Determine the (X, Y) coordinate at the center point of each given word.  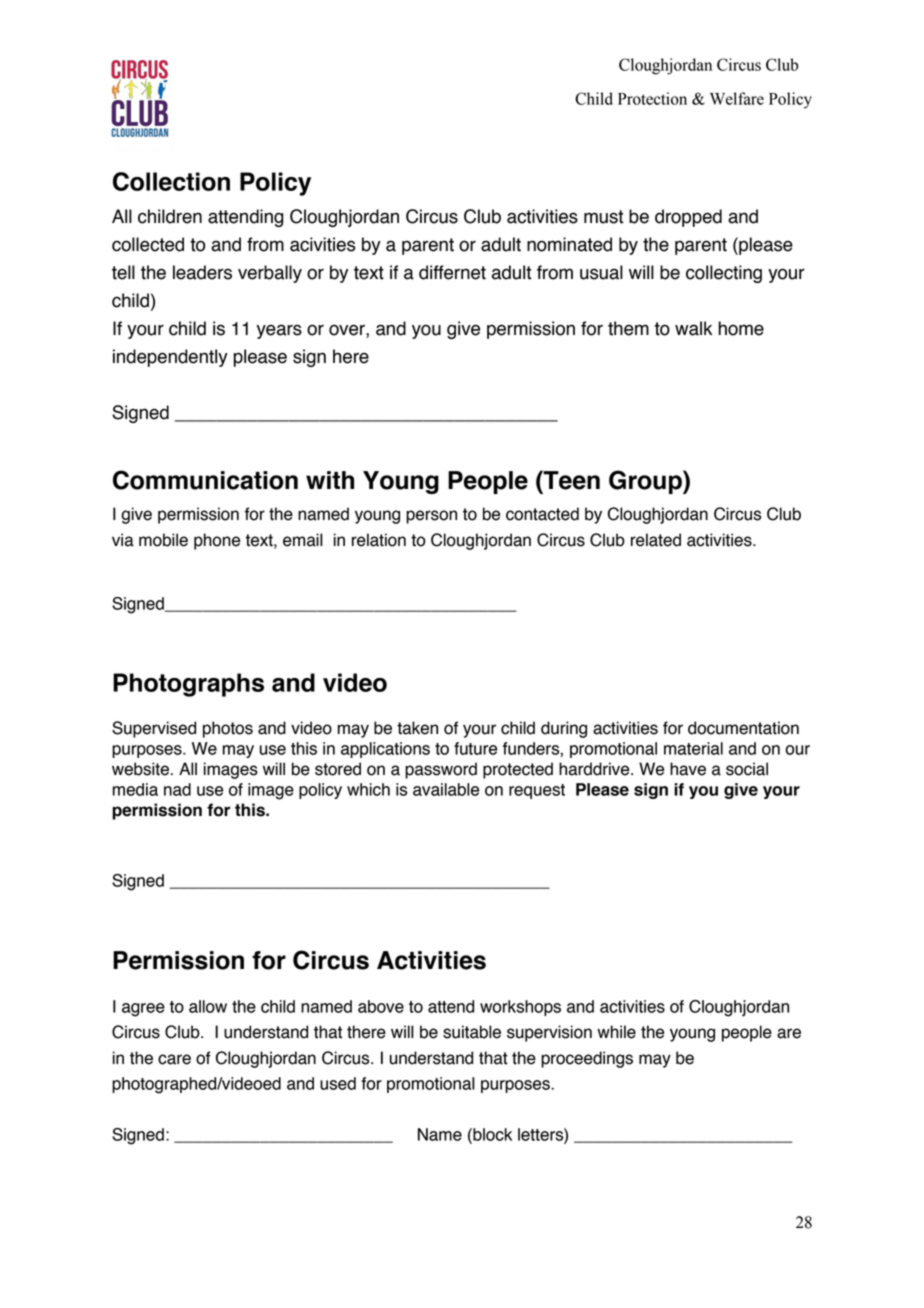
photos (228, 729)
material (693, 748)
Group (646, 482)
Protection (652, 98)
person (431, 517)
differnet (452, 272)
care (174, 1059)
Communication (205, 480)
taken (417, 728)
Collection (171, 181)
